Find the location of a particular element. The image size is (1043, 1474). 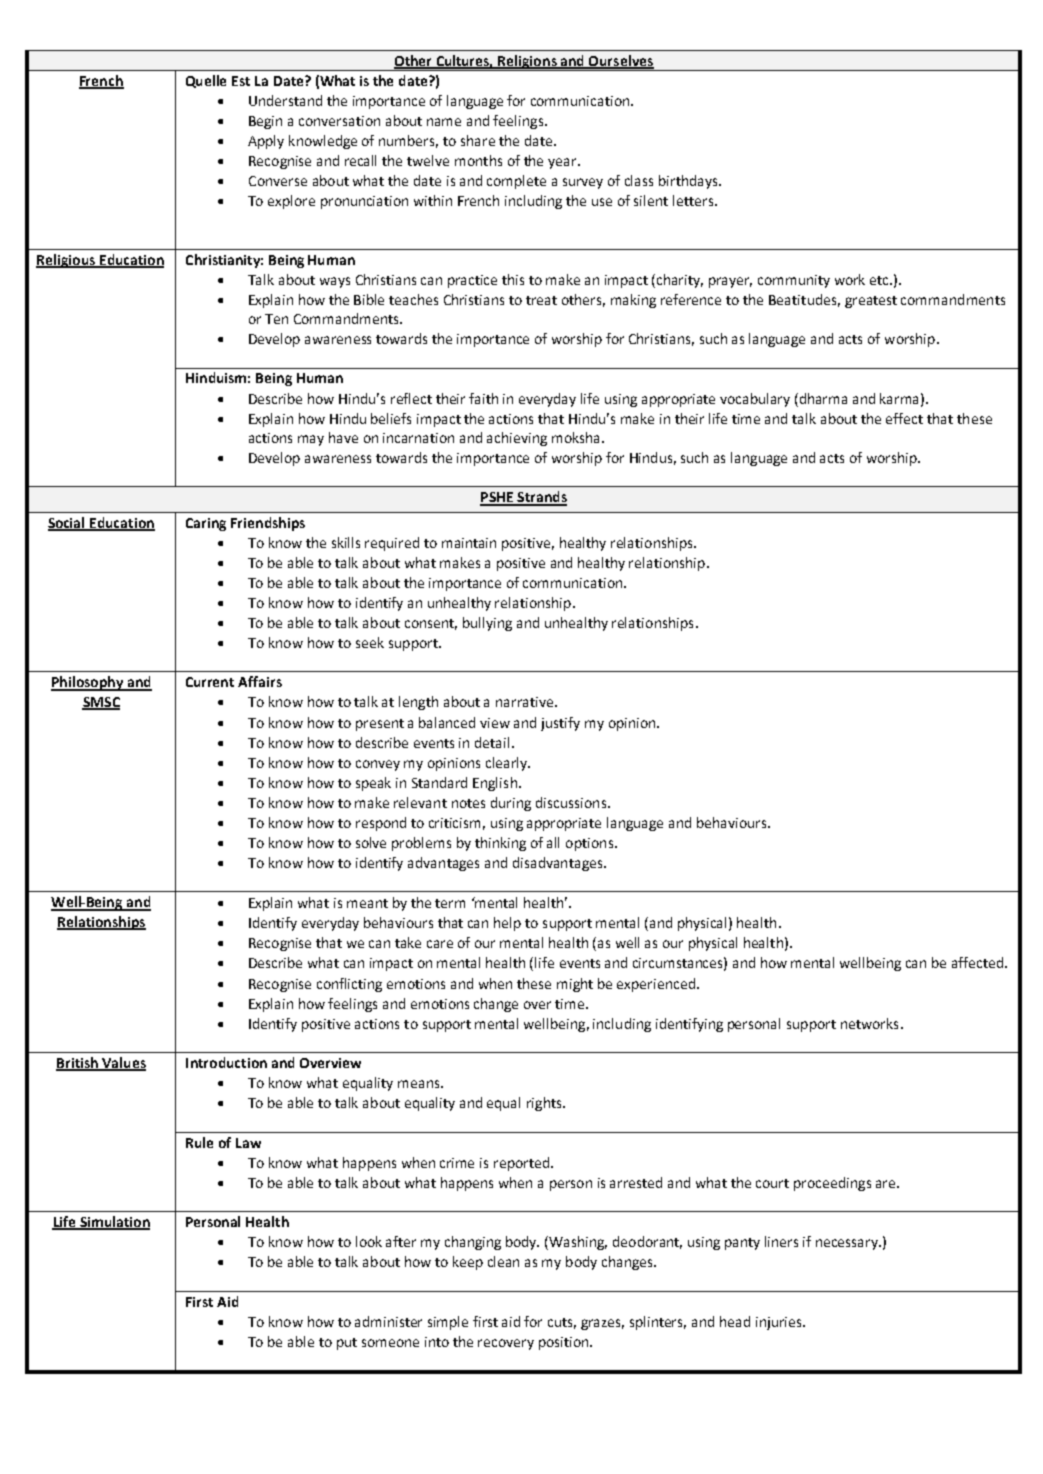

might is located at coordinates (575, 985).
